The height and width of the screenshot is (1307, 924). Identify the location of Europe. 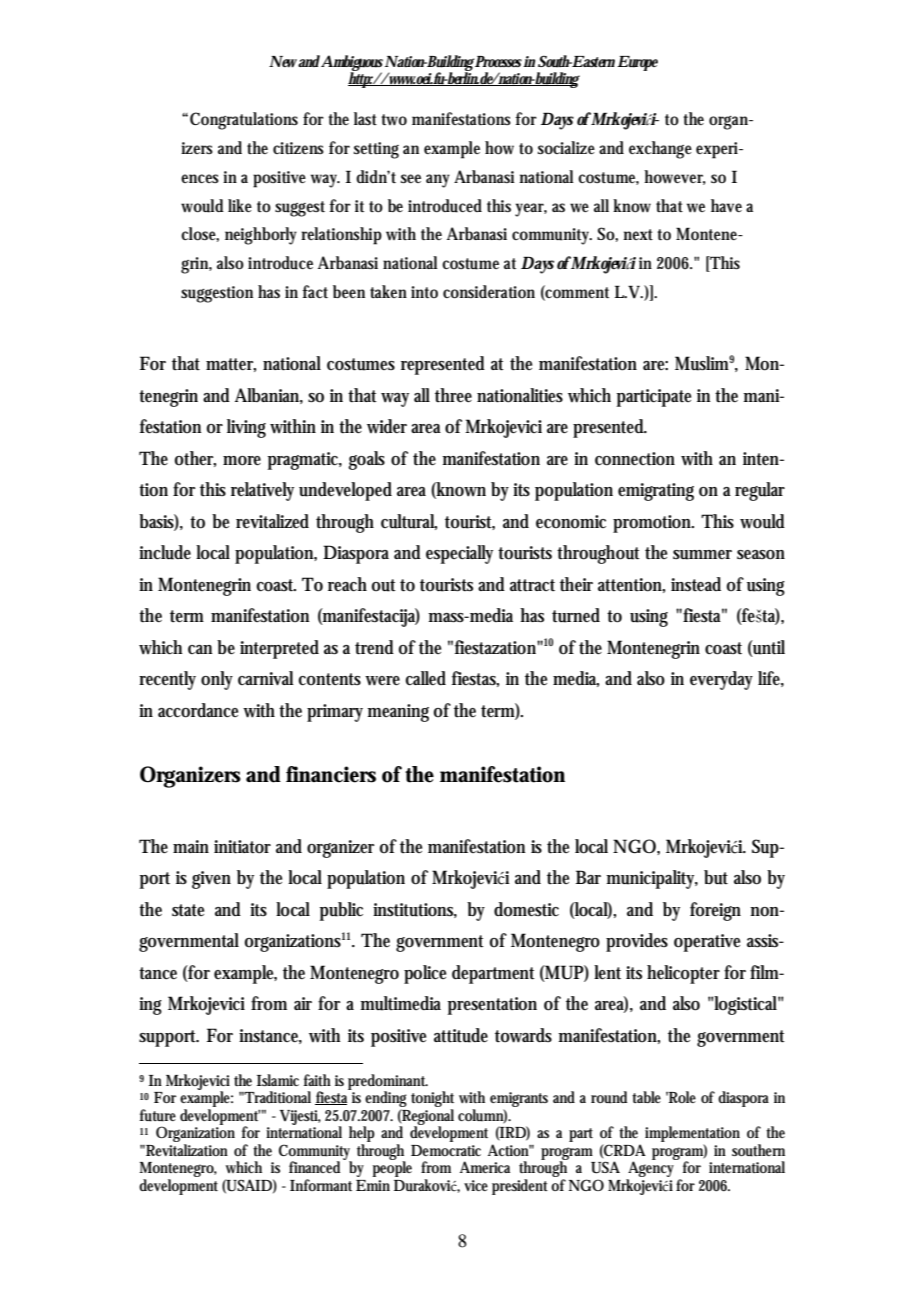
(637, 63).
